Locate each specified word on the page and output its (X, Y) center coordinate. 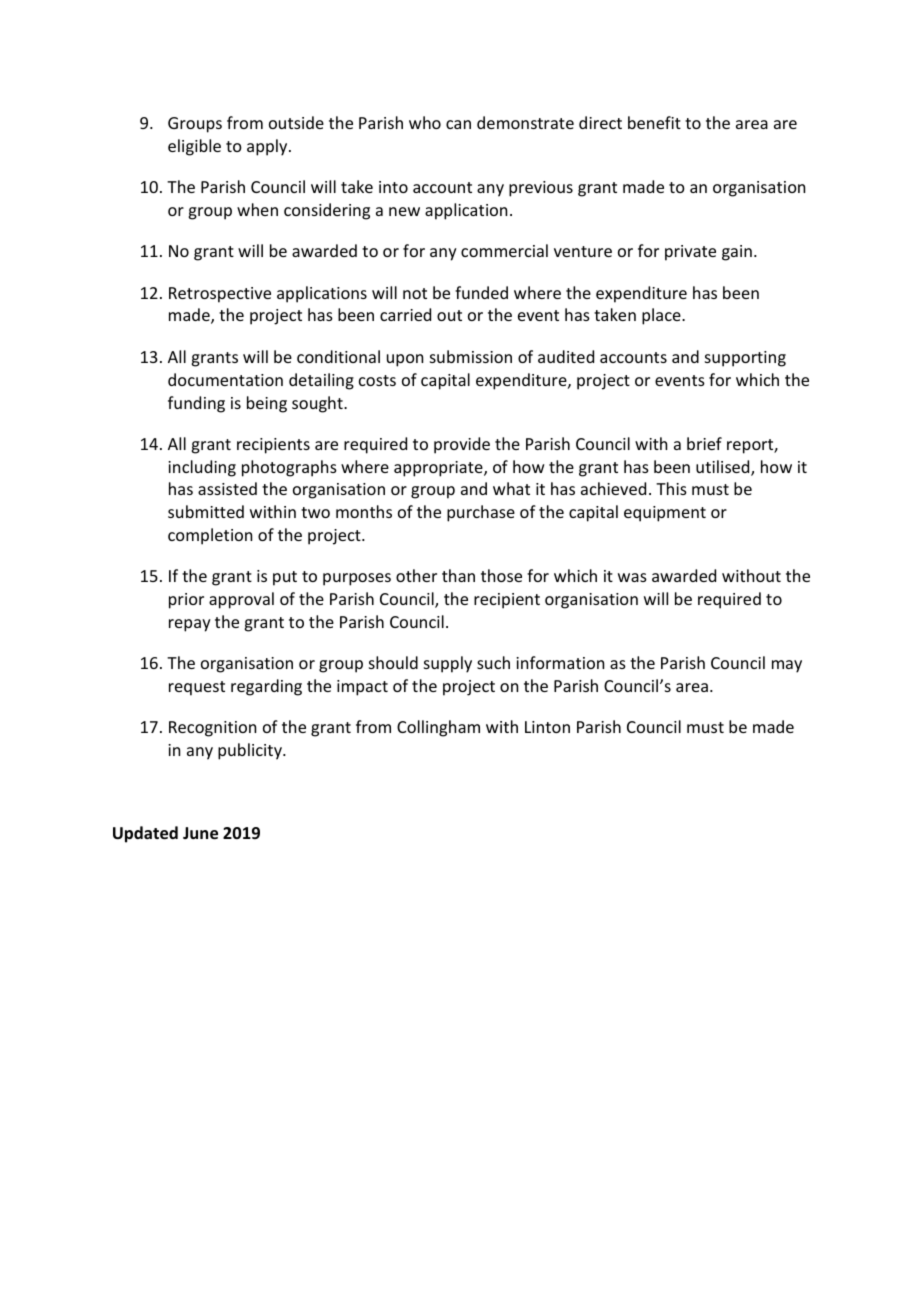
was (632, 577)
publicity (251, 751)
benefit (654, 122)
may (787, 666)
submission (471, 356)
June (200, 833)
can (458, 124)
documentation (225, 379)
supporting (745, 359)
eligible (194, 147)
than (458, 575)
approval (241, 600)
